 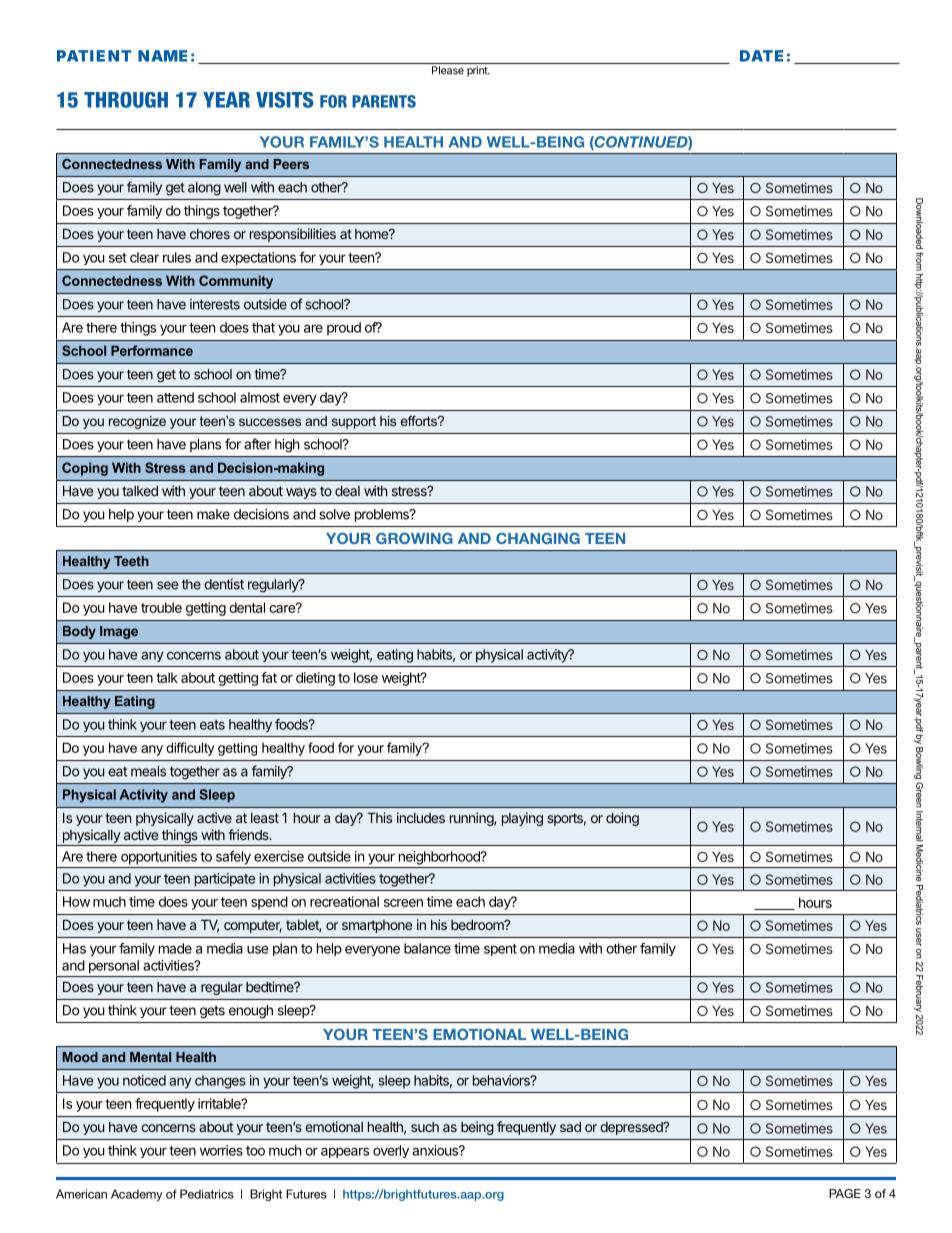 I want to click on made, so click(x=175, y=948).
